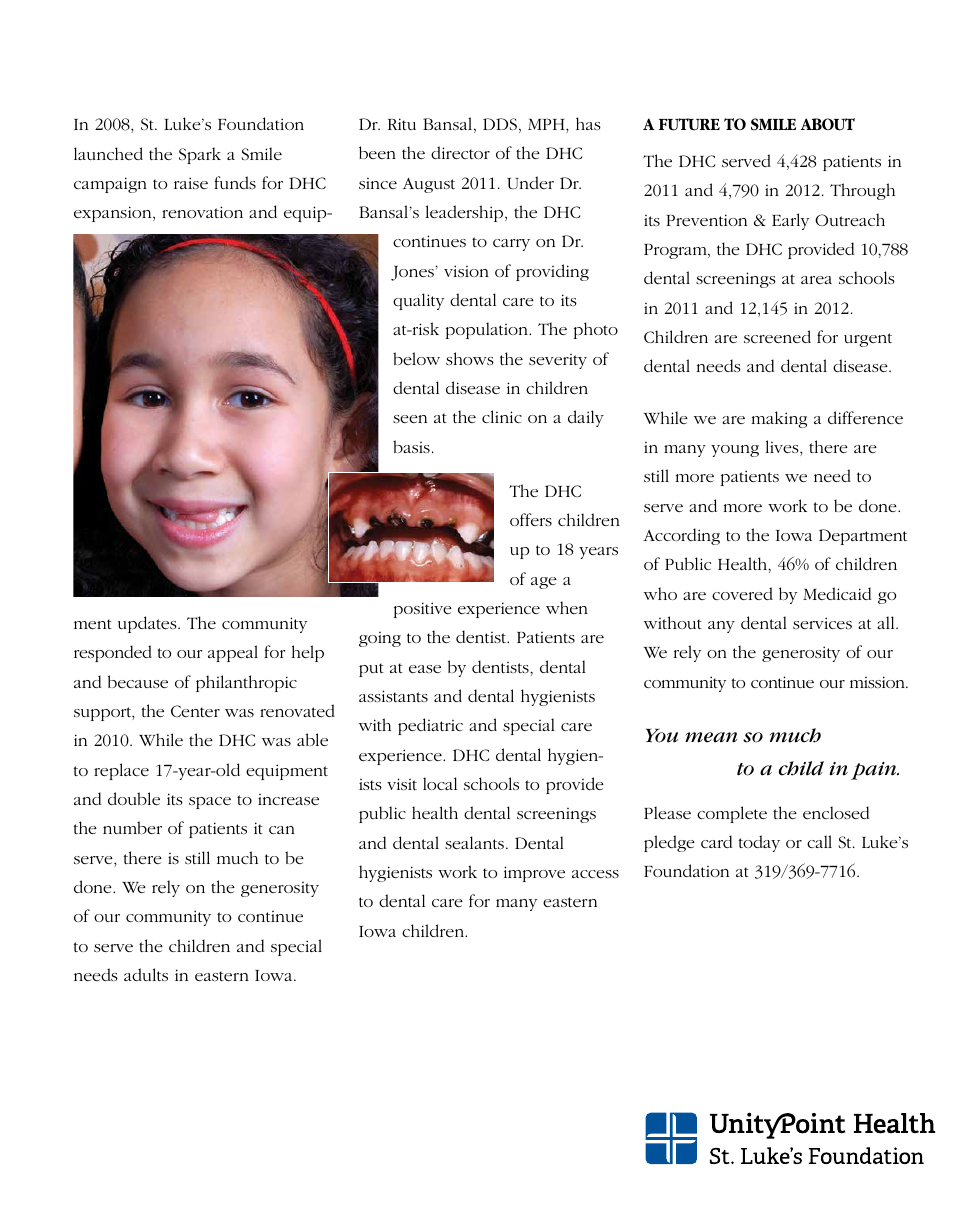 The height and width of the page is (1232, 968). Describe the element at coordinates (430, 726) in the page. I see `pediatric` at that location.
